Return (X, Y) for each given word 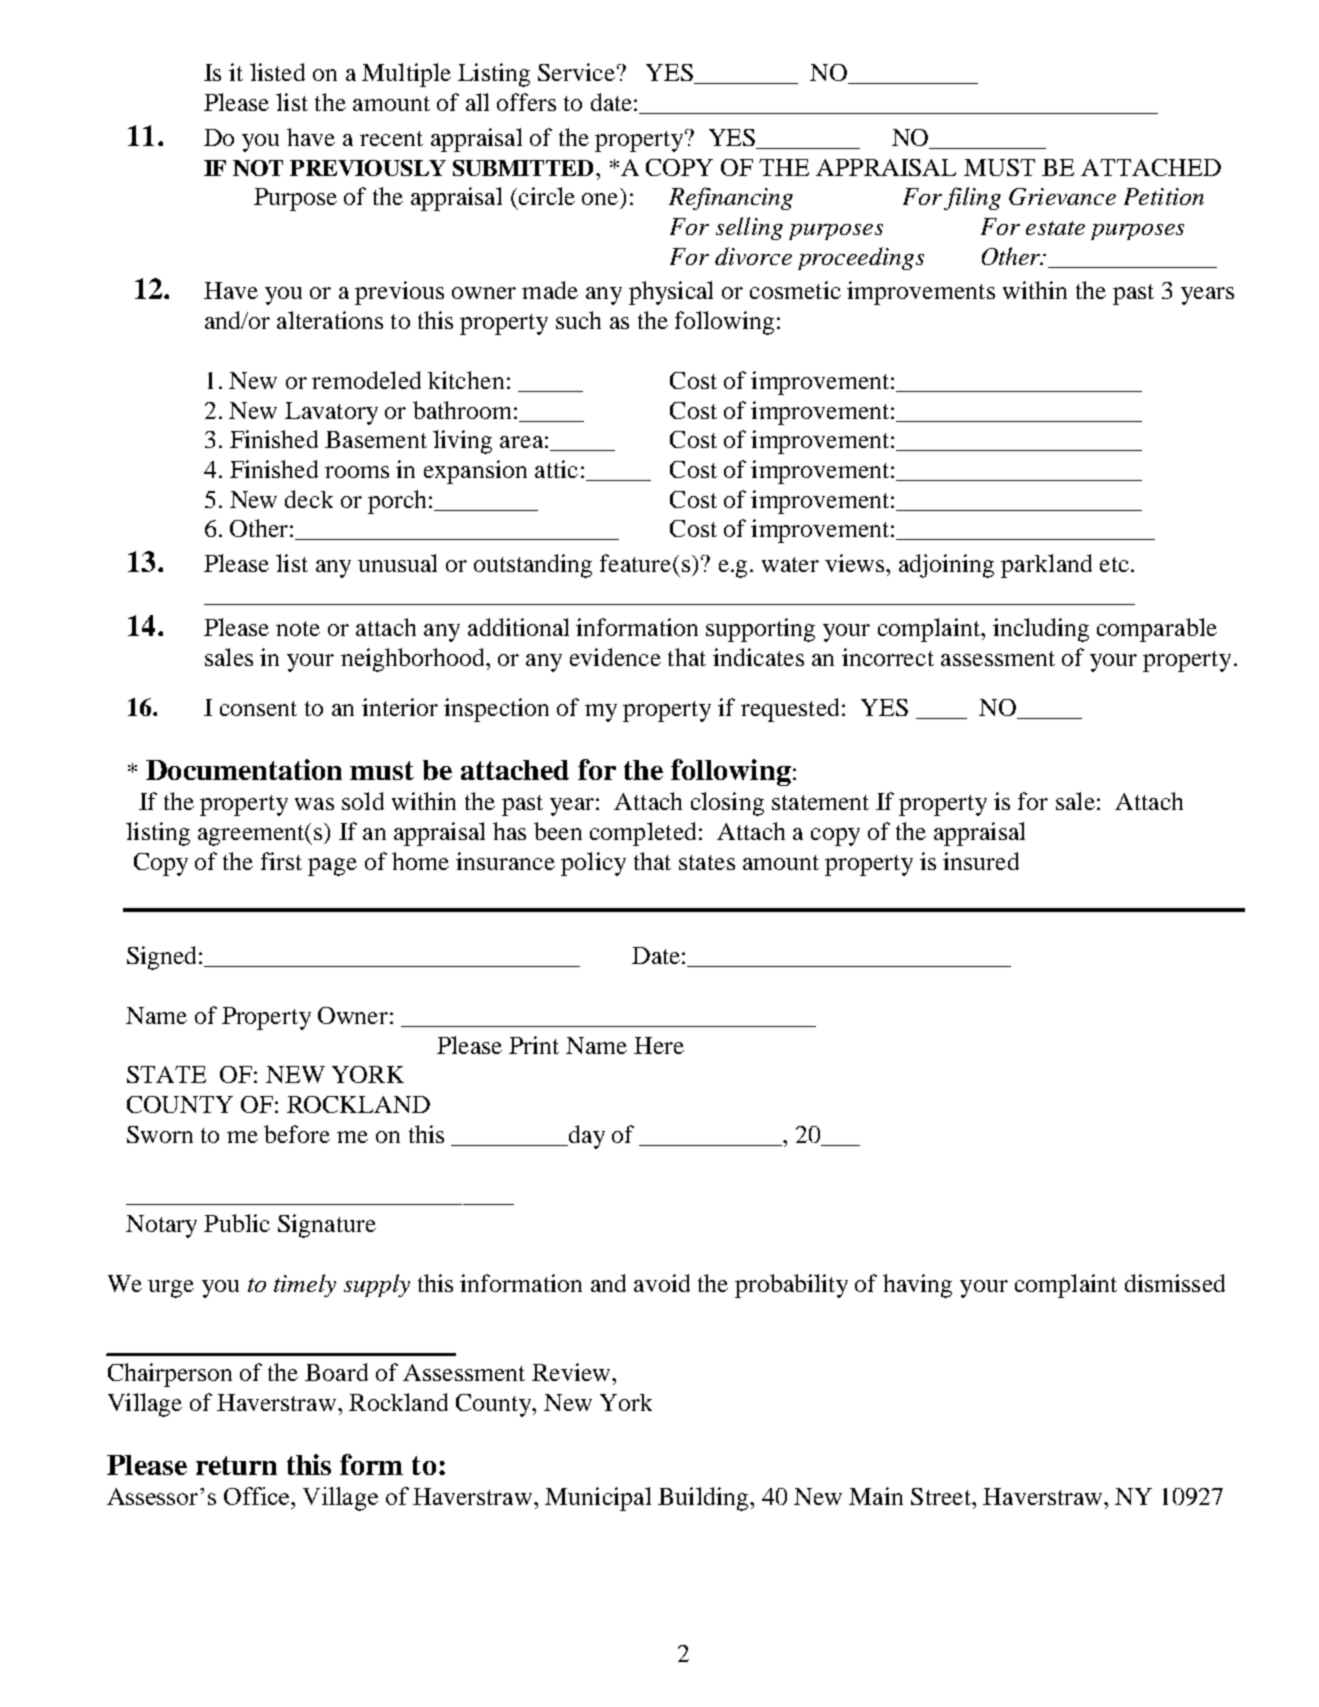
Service (576, 72)
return (236, 1465)
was (314, 804)
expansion (475, 472)
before (297, 1134)
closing (727, 804)
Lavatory (331, 413)
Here (659, 1045)
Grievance (1062, 196)
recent (391, 138)
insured (981, 861)
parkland (1046, 566)
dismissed (1175, 1283)
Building (704, 1499)
